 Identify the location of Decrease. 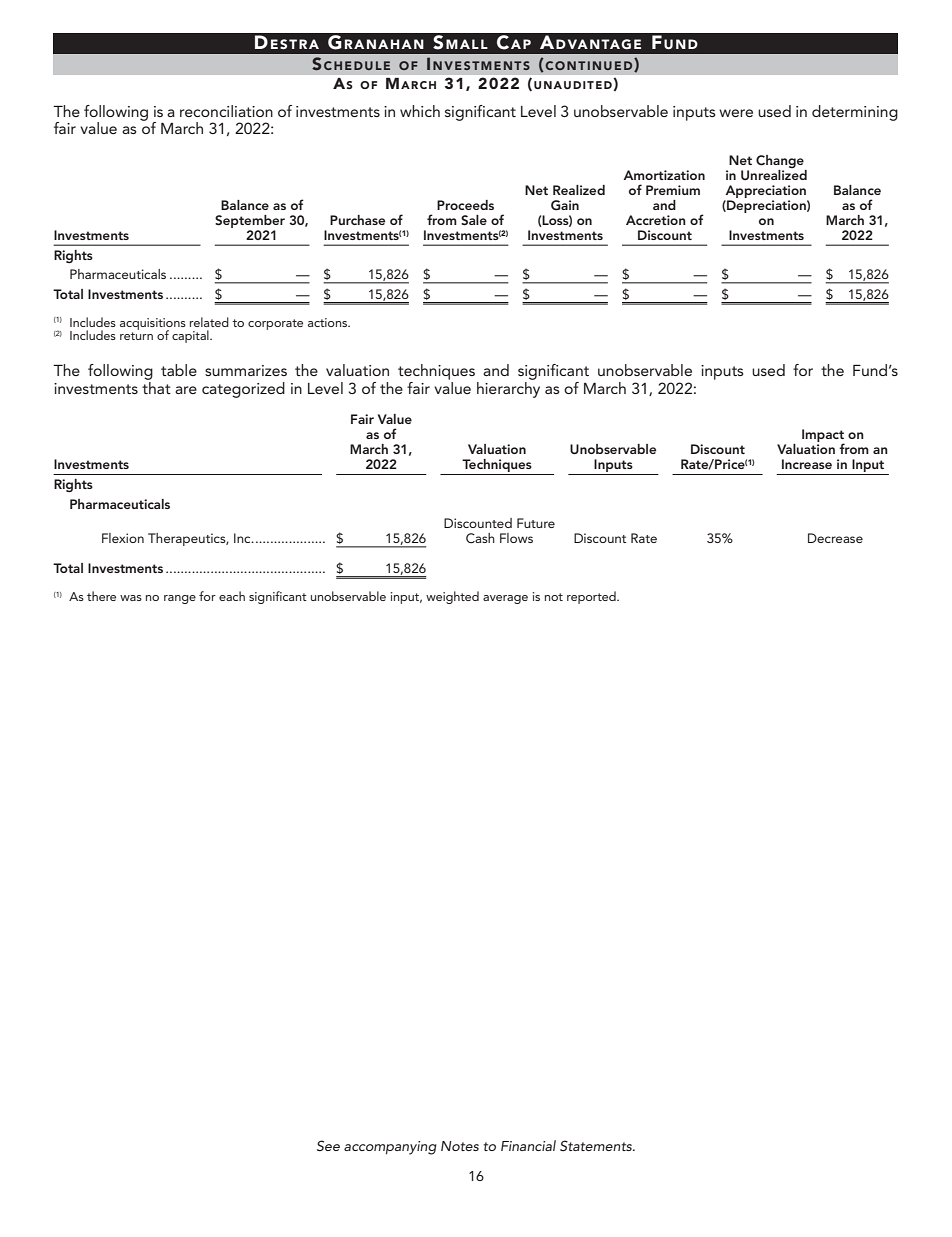
(835, 538).
